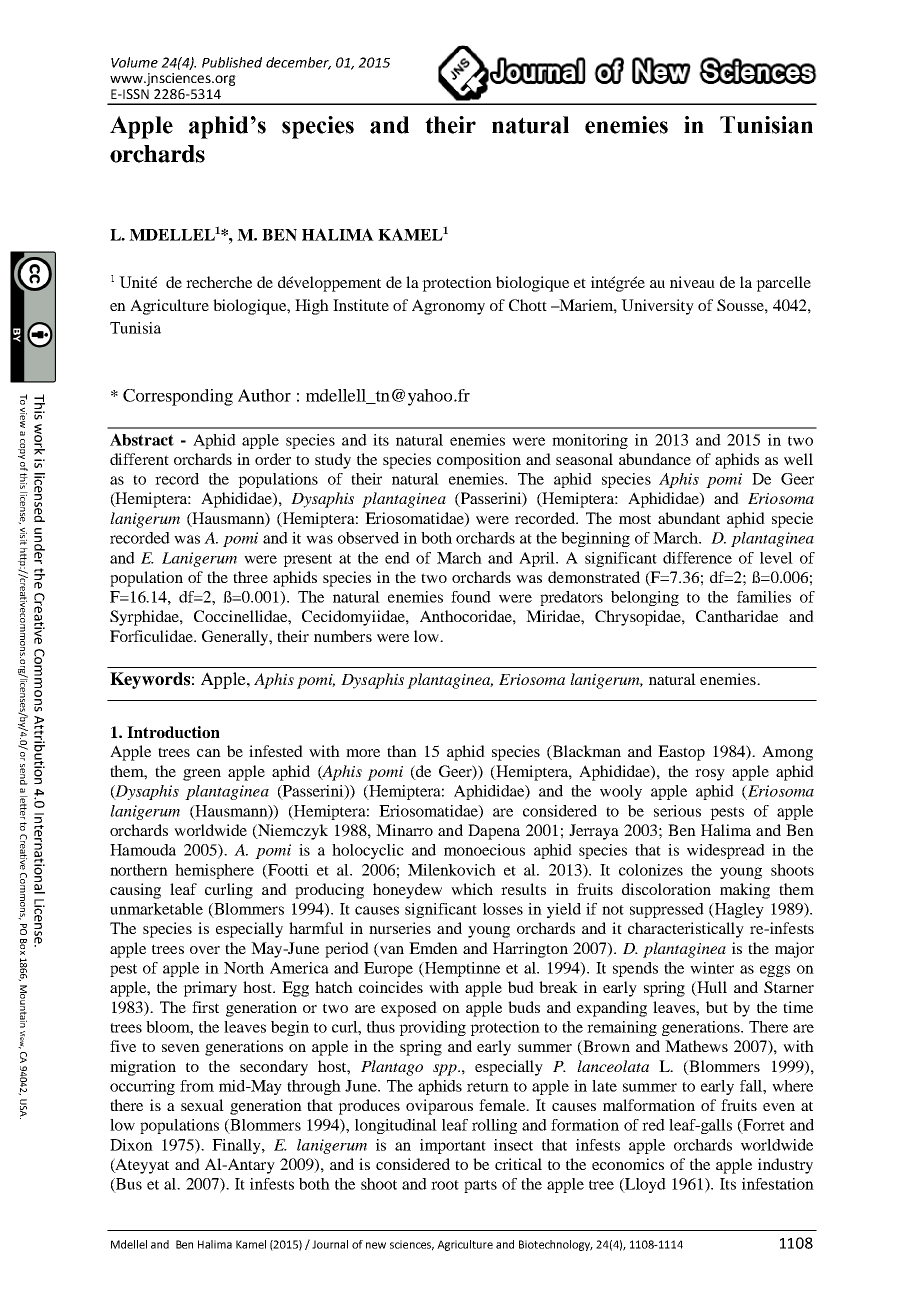 Image resolution: width=924 pixels, height=1308 pixels. I want to click on root, so click(445, 1185).
